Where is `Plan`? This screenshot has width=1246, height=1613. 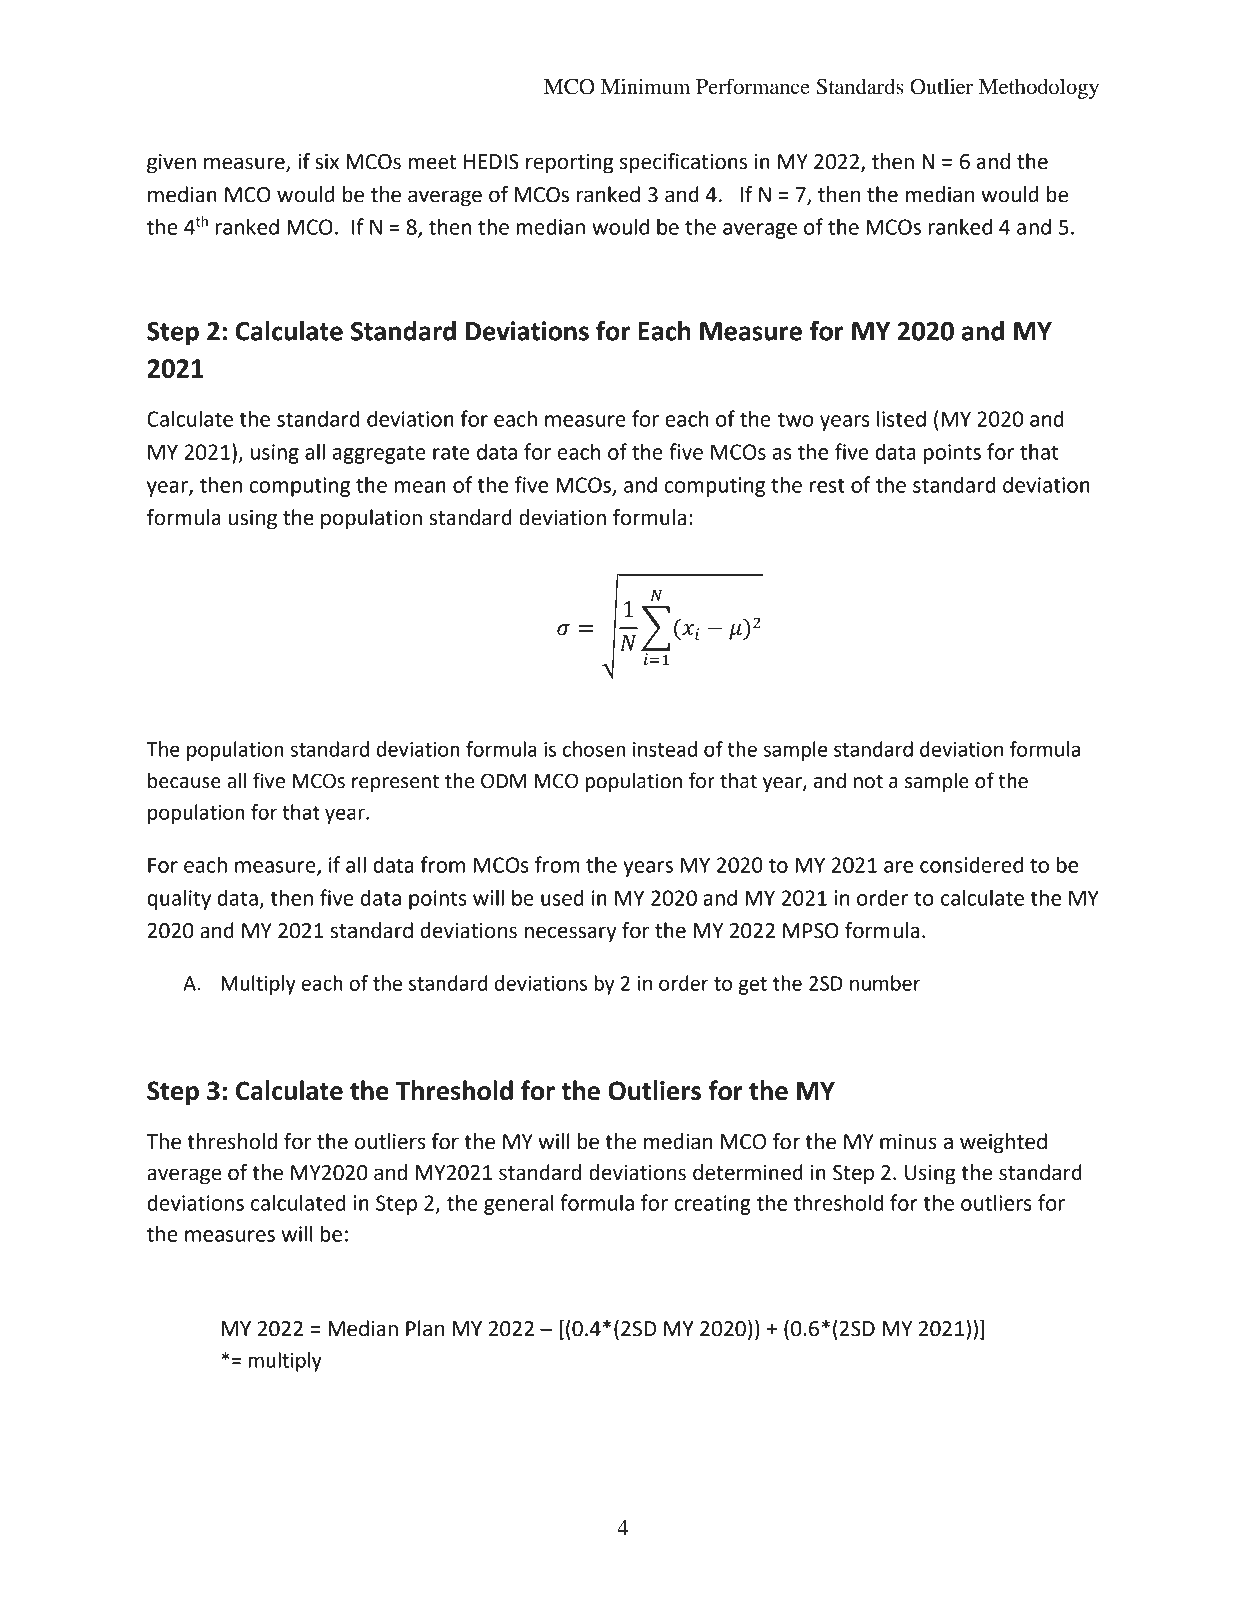
Plan is located at coordinates (425, 1328).
